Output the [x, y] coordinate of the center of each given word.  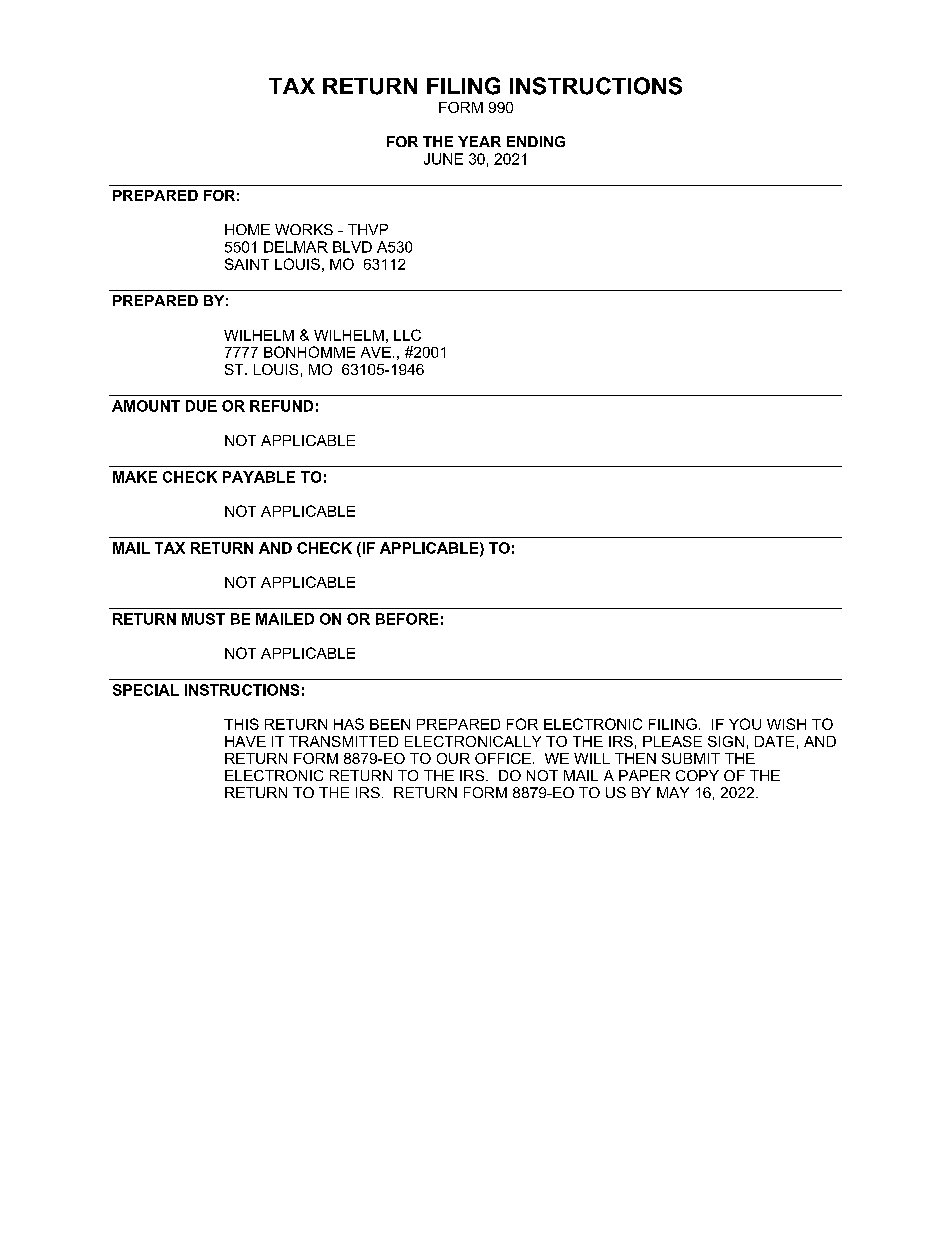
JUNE [443, 159]
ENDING [536, 141]
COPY [697, 775]
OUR [453, 758]
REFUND [281, 406]
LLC [407, 335]
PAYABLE [259, 477]
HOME [247, 229]
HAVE [245, 741]
